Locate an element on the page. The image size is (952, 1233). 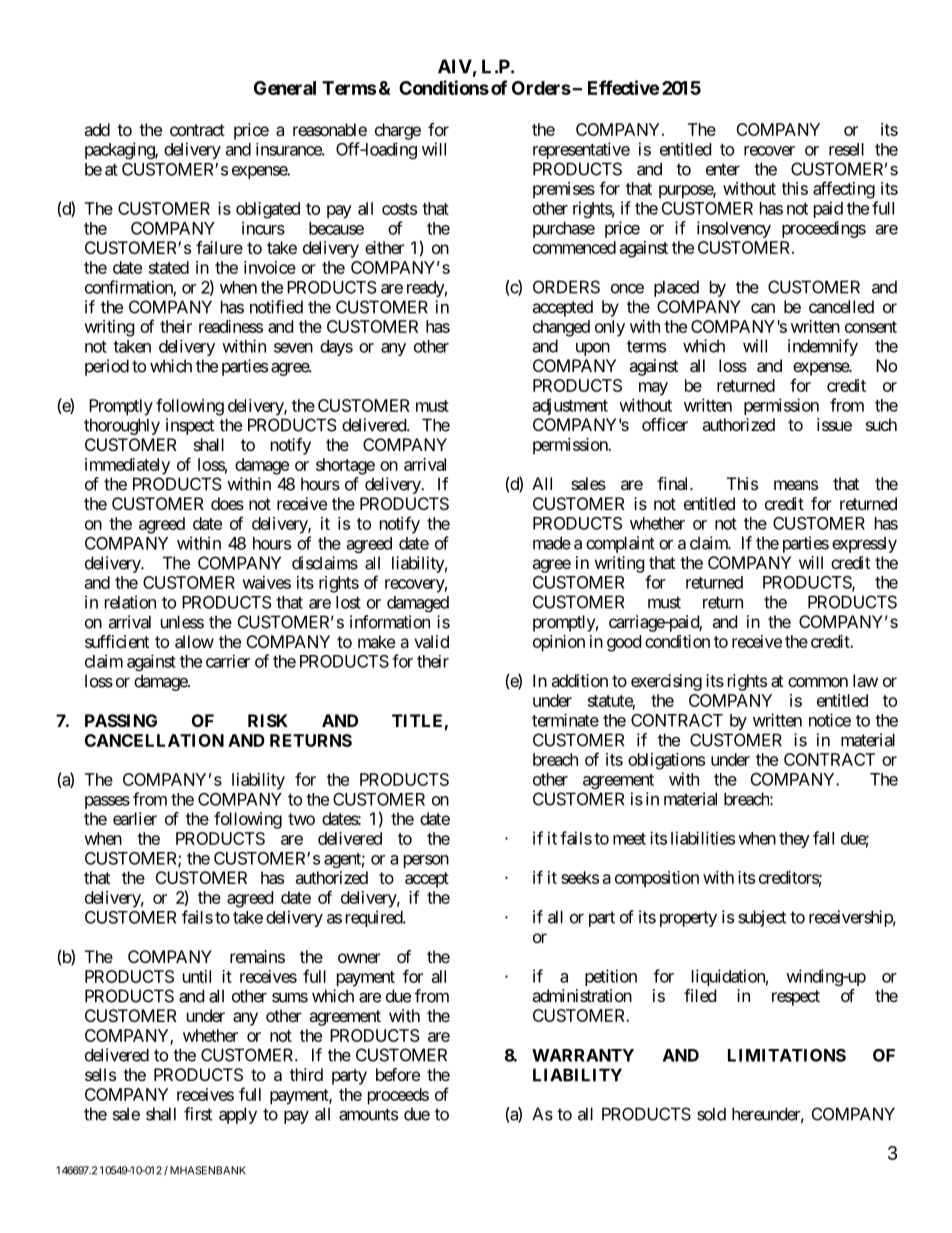
General is located at coordinates (285, 88).
